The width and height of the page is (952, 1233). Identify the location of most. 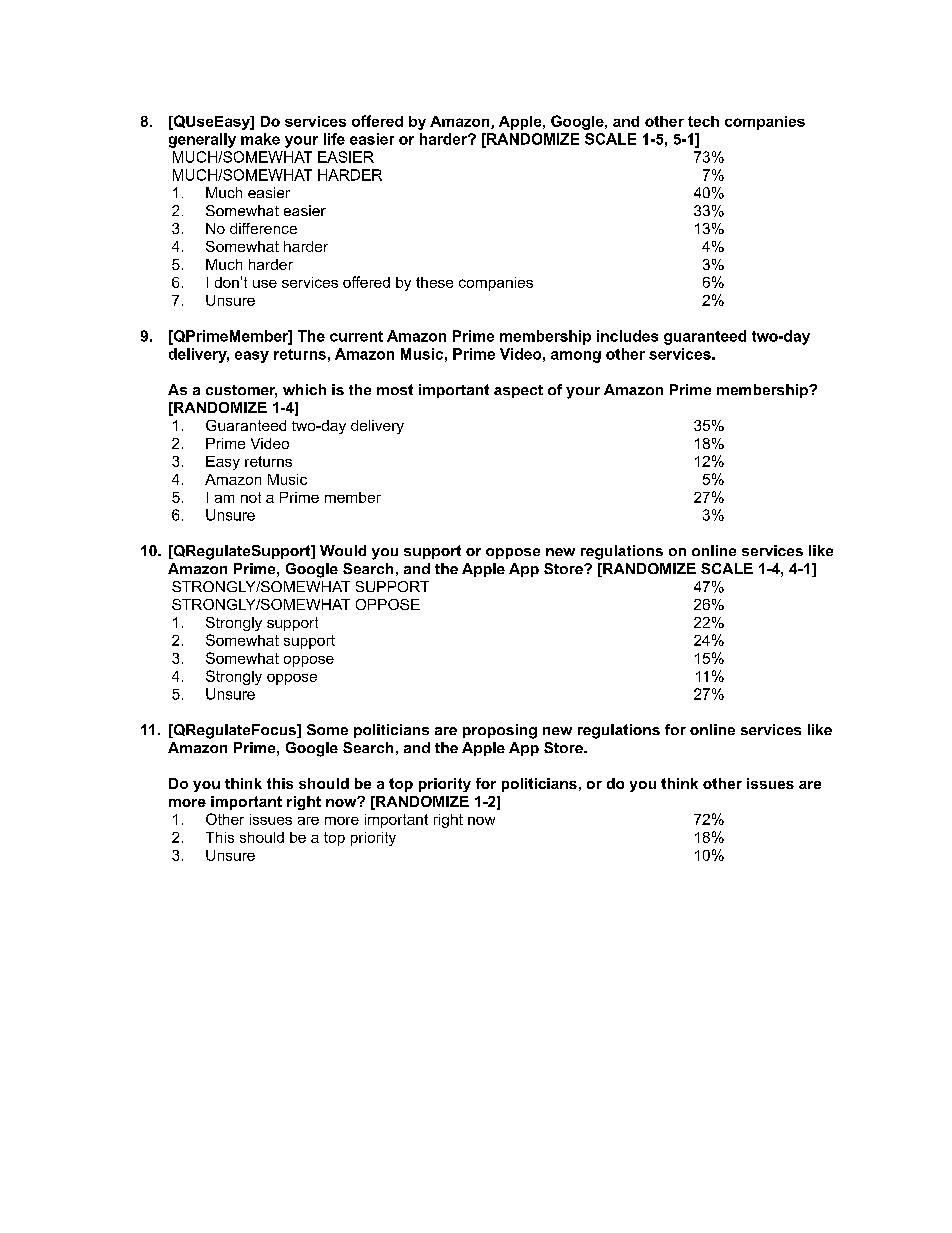
(395, 389).
